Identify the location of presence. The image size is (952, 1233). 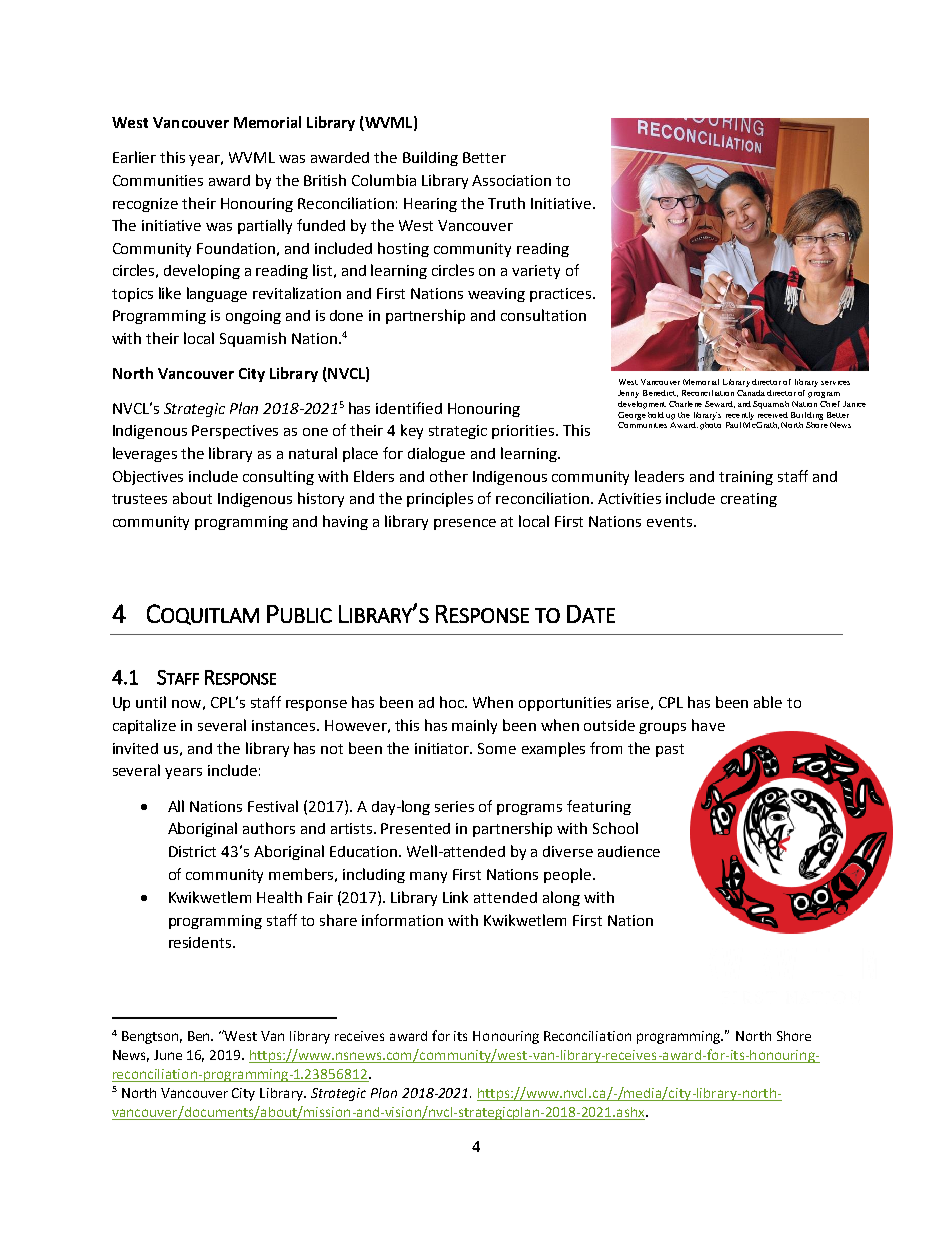
(465, 524).
